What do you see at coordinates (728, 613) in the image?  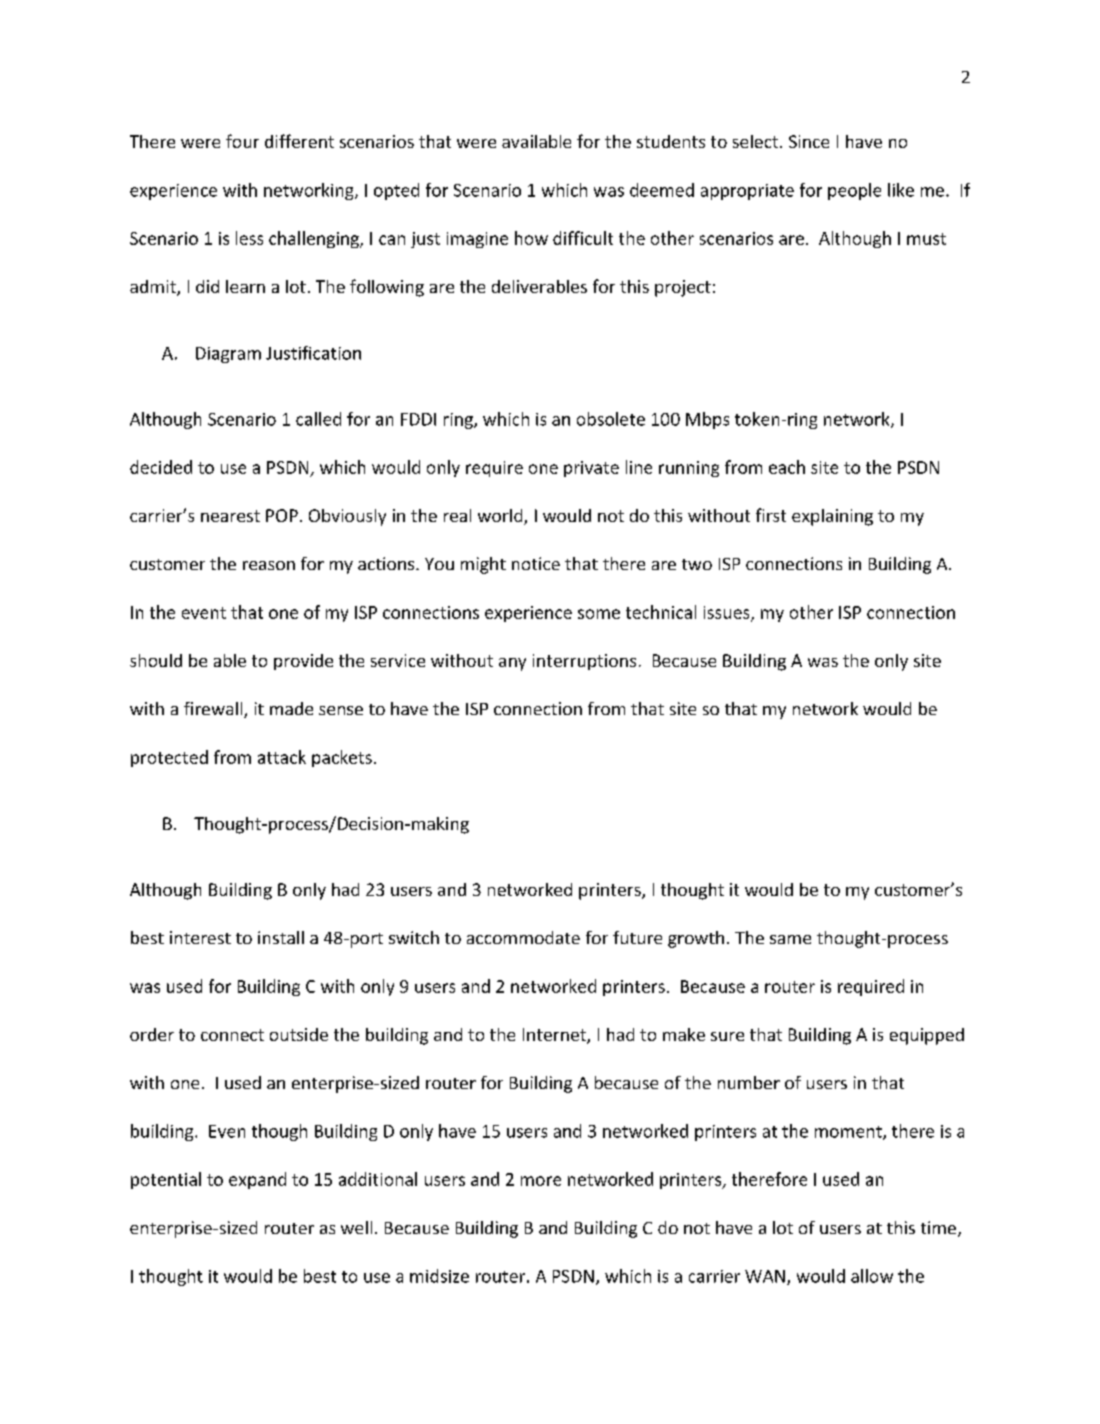 I see `issues` at bounding box center [728, 613].
